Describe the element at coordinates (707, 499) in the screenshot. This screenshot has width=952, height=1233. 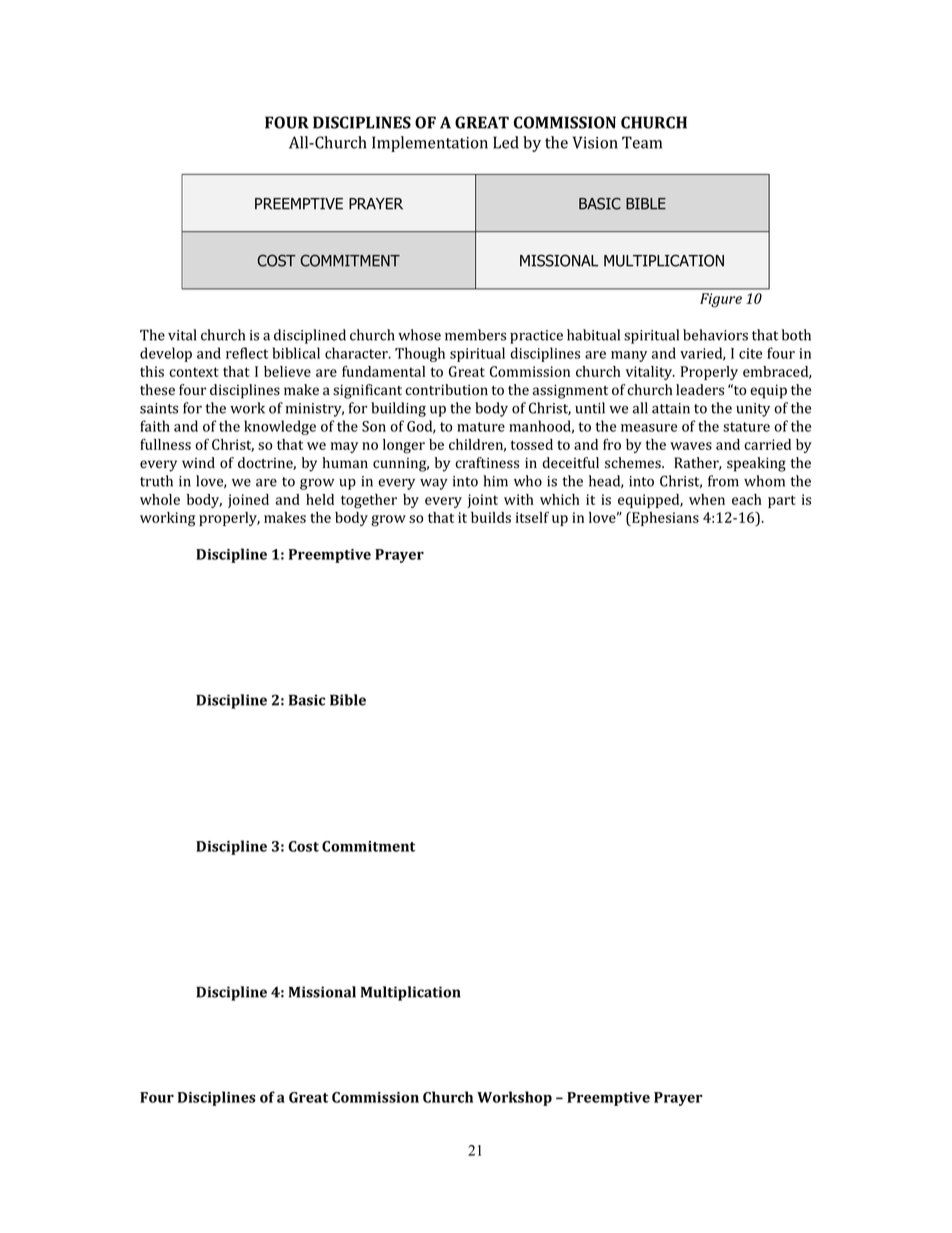
I see `when` at that location.
